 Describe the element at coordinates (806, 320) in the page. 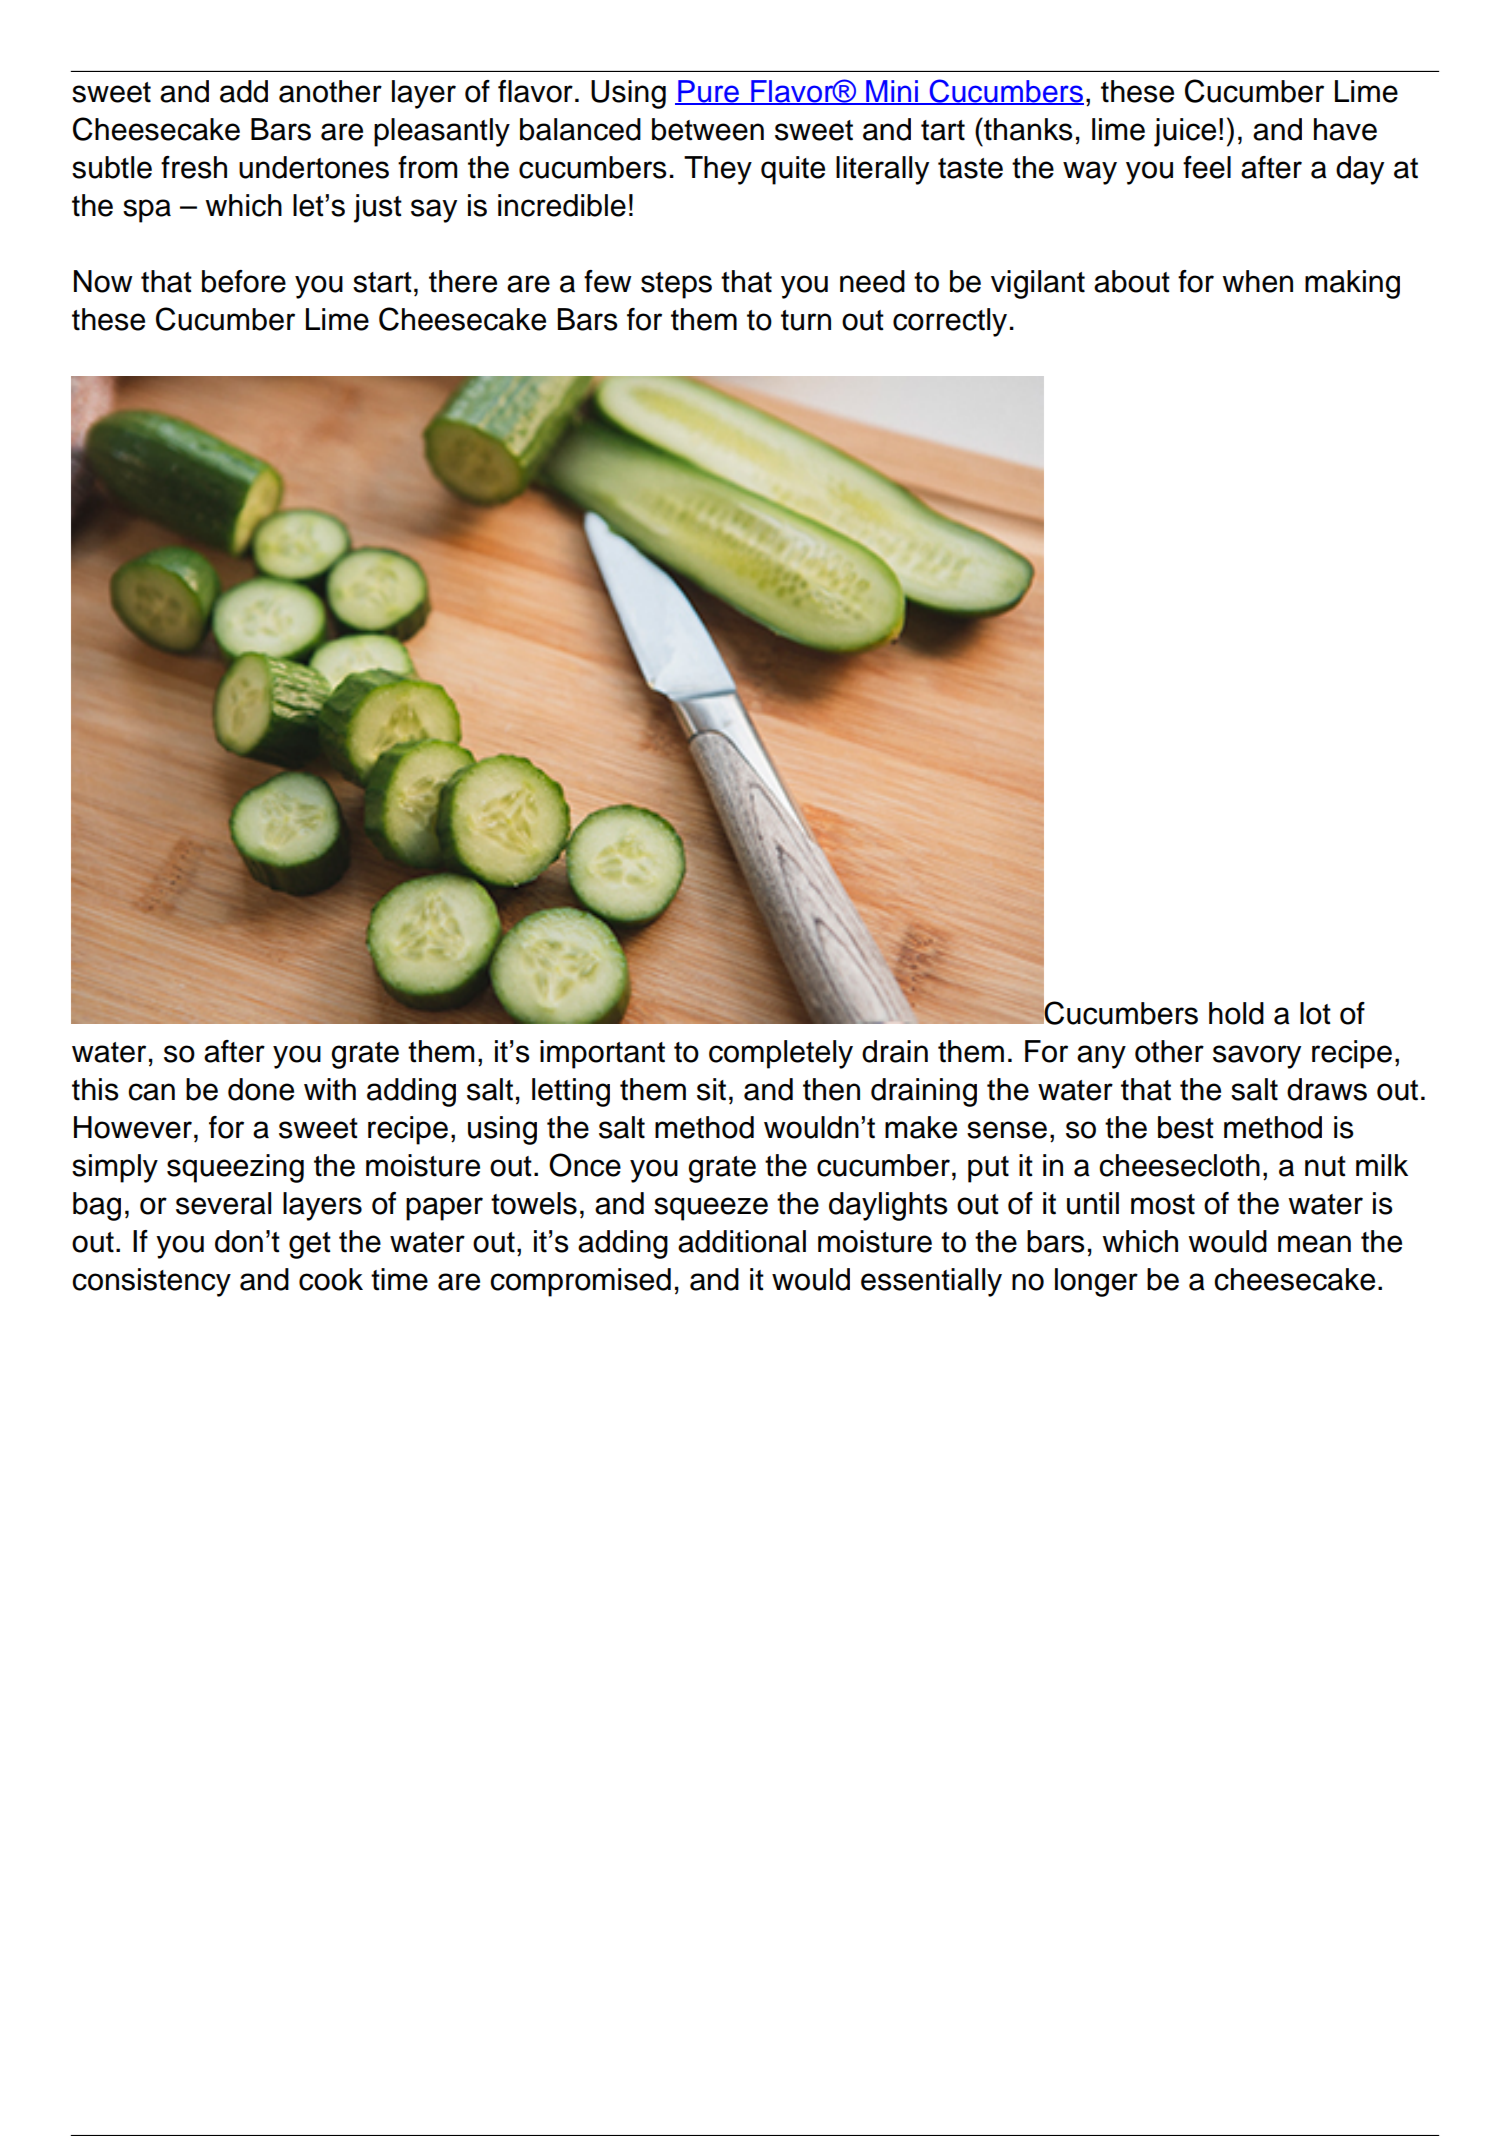

I see `turn` at that location.
